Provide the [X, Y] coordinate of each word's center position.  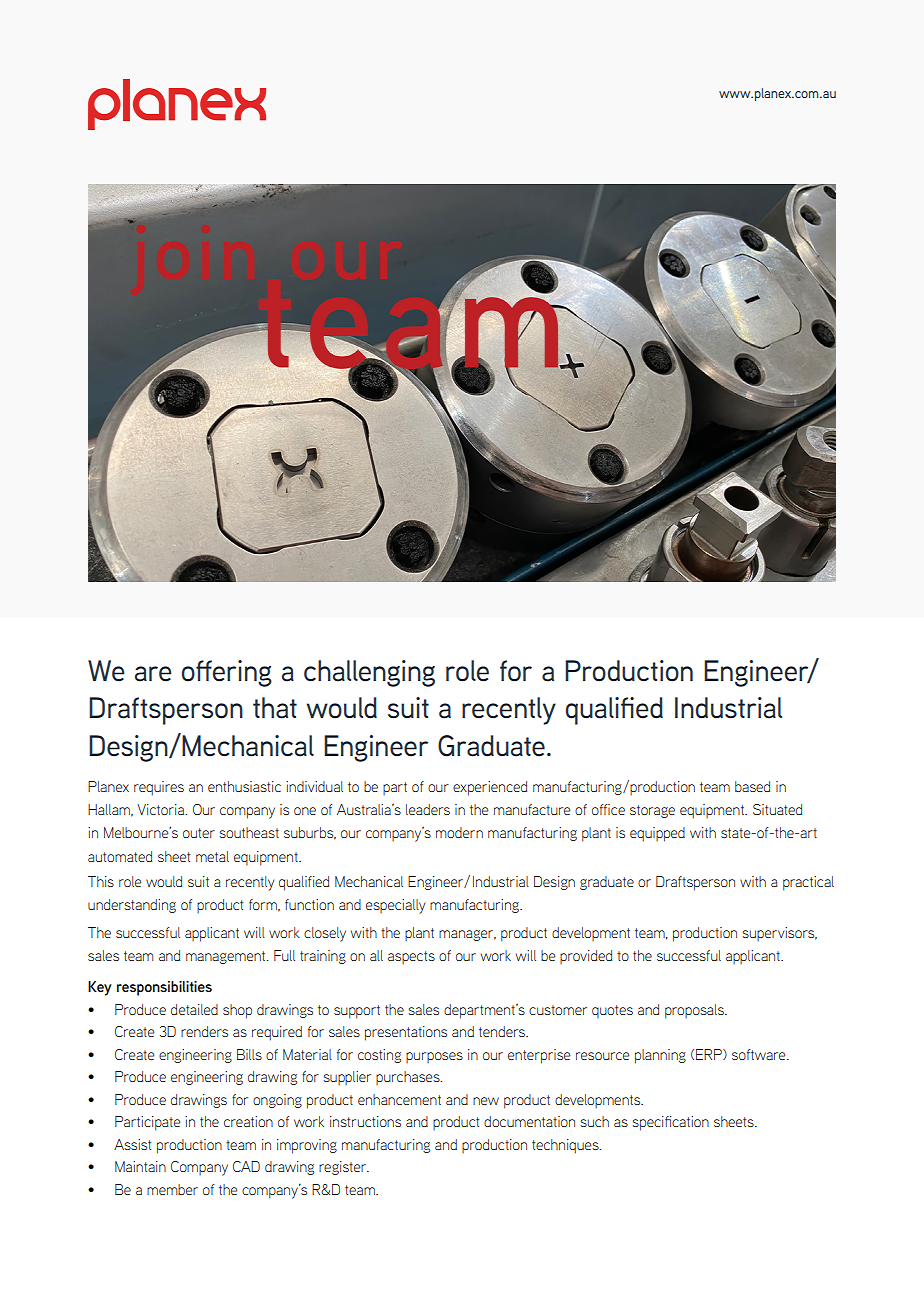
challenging [369, 673]
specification [670, 1123]
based [752, 786]
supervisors [779, 934]
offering [227, 673]
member [172, 1189]
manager [467, 935]
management [227, 957]
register [344, 1168]
